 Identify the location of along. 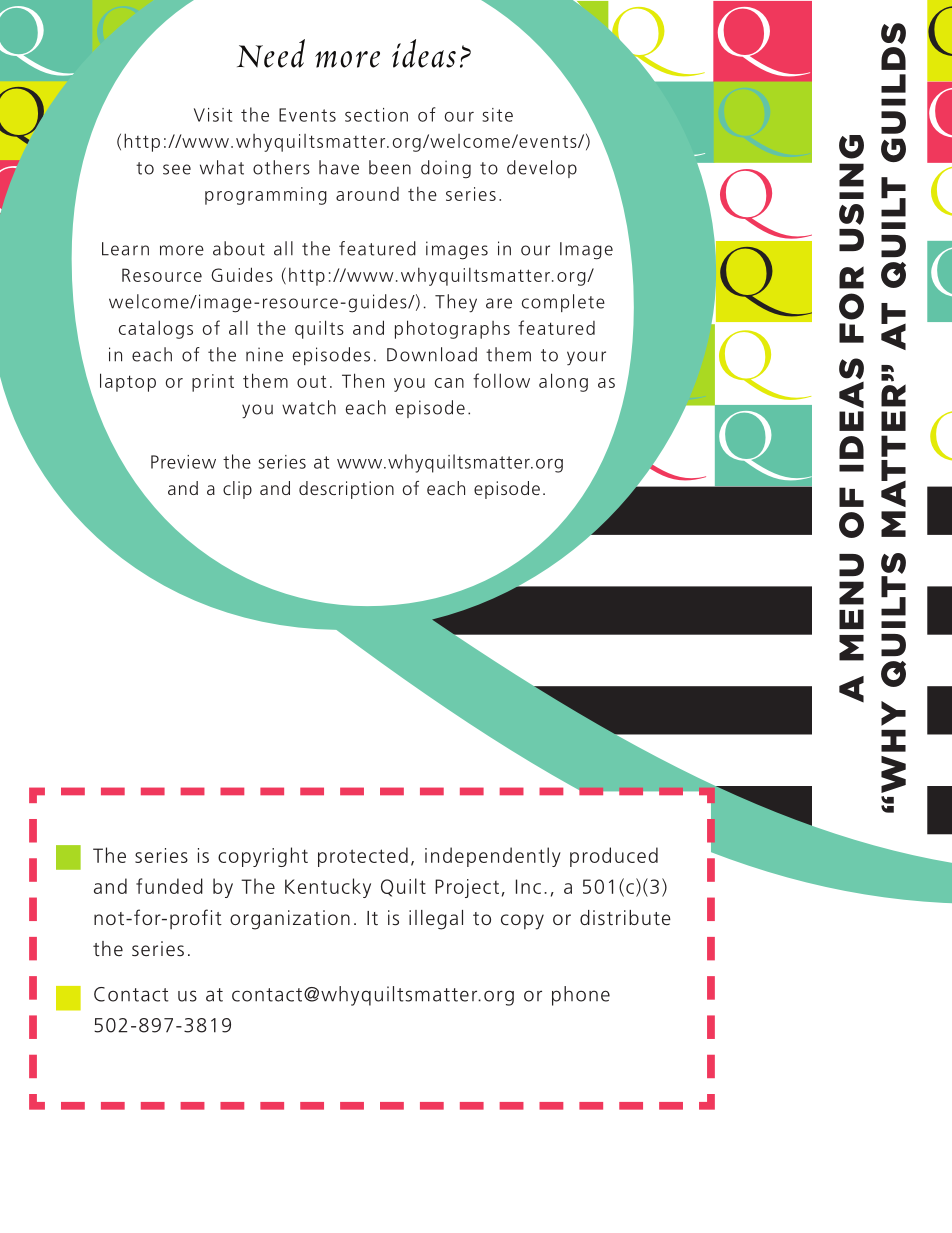
(563, 382).
